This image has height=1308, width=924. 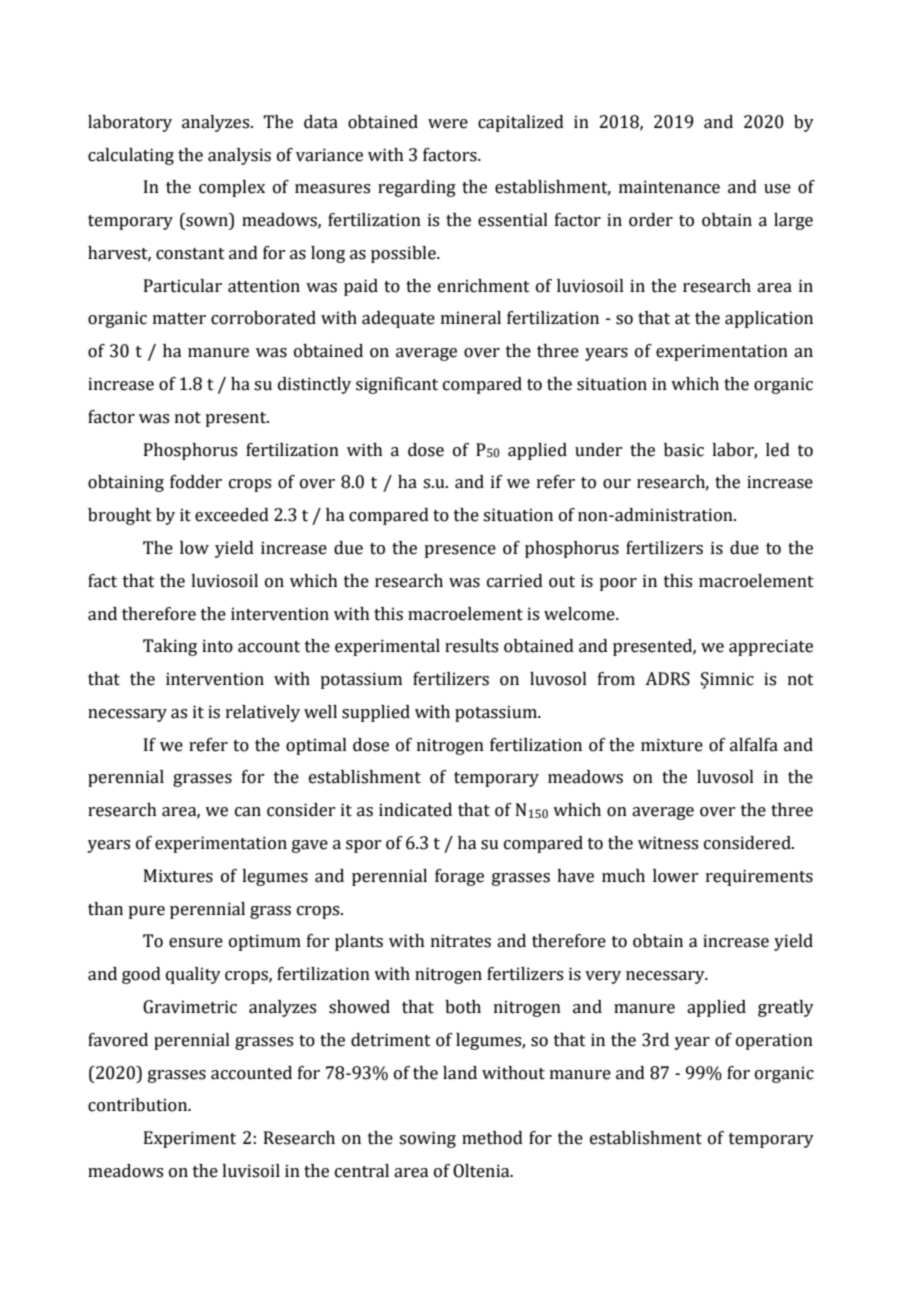 I want to click on matter, so click(x=179, y=319).
